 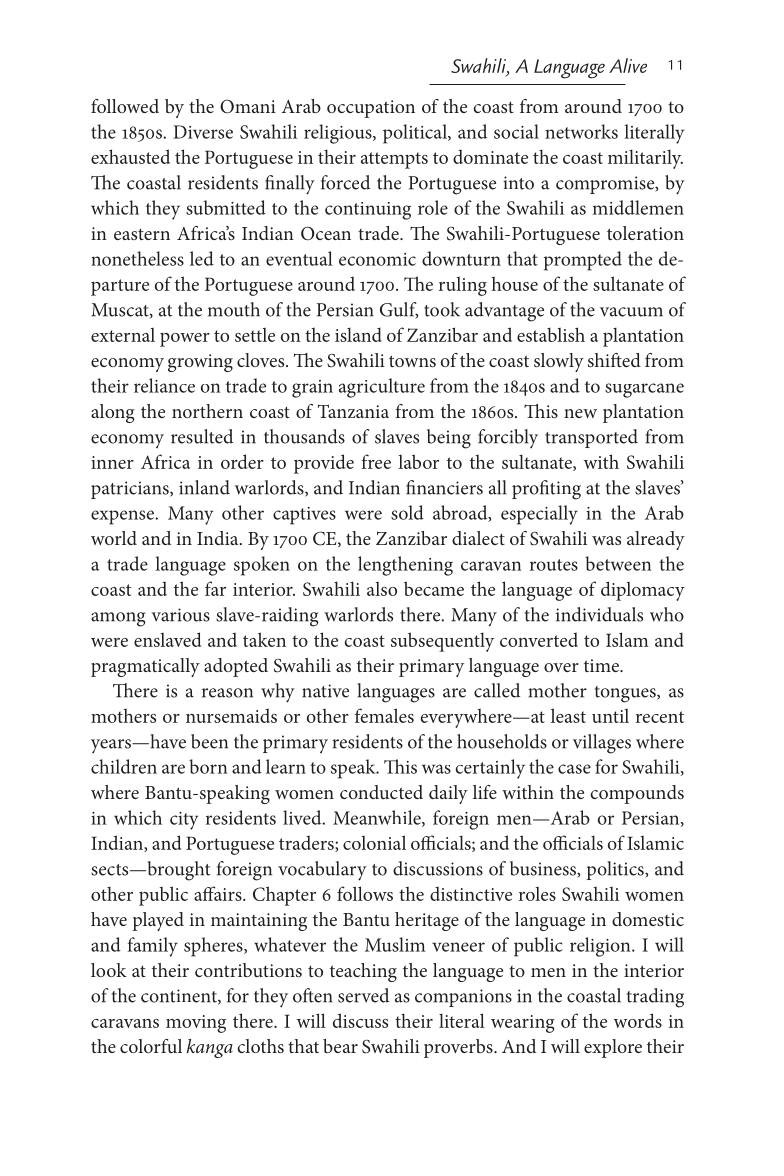 What do you see at coordinates (618, 563) in the image?
I see `between` at bounding box center [618, 563].
